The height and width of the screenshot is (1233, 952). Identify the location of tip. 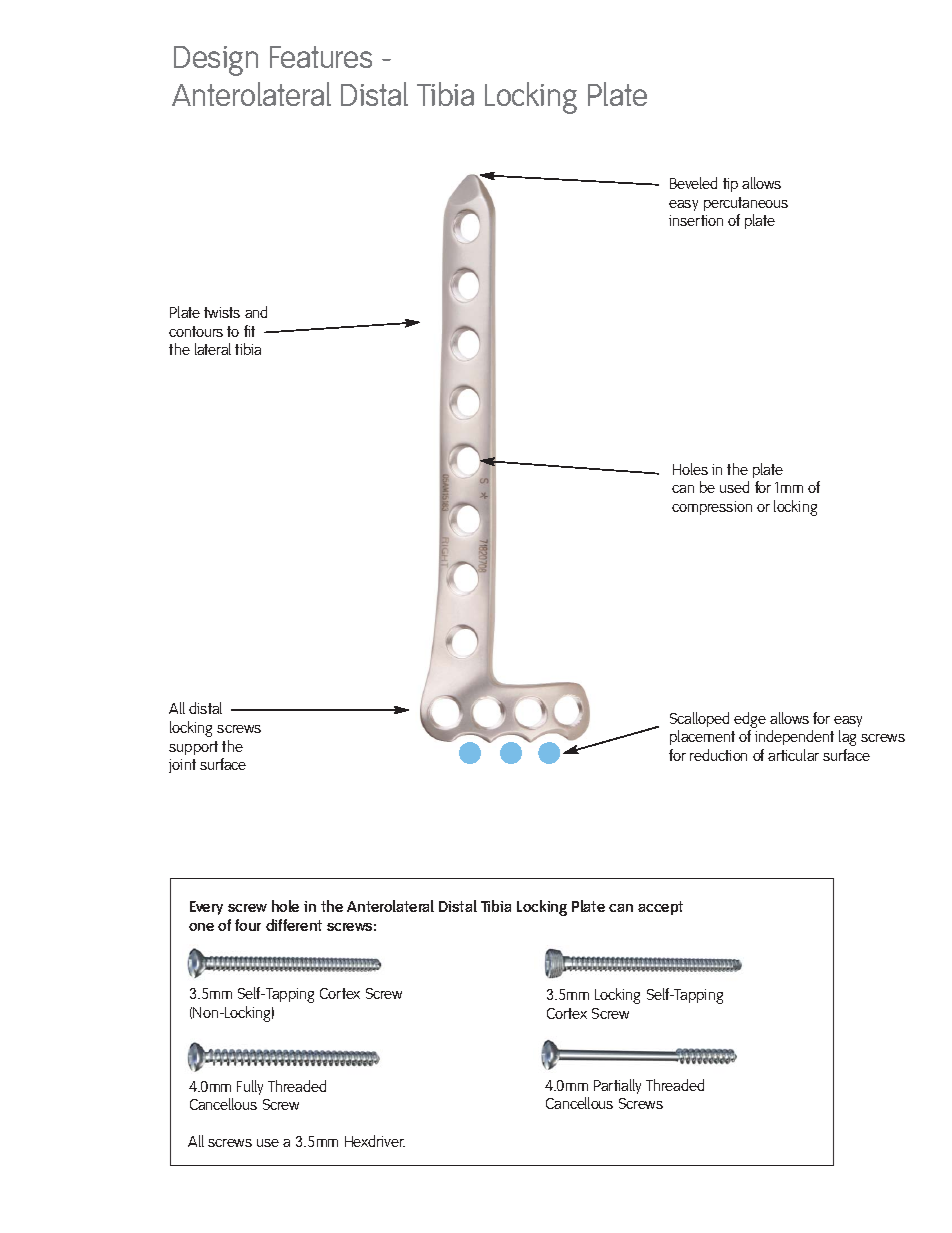
(730, 185).
